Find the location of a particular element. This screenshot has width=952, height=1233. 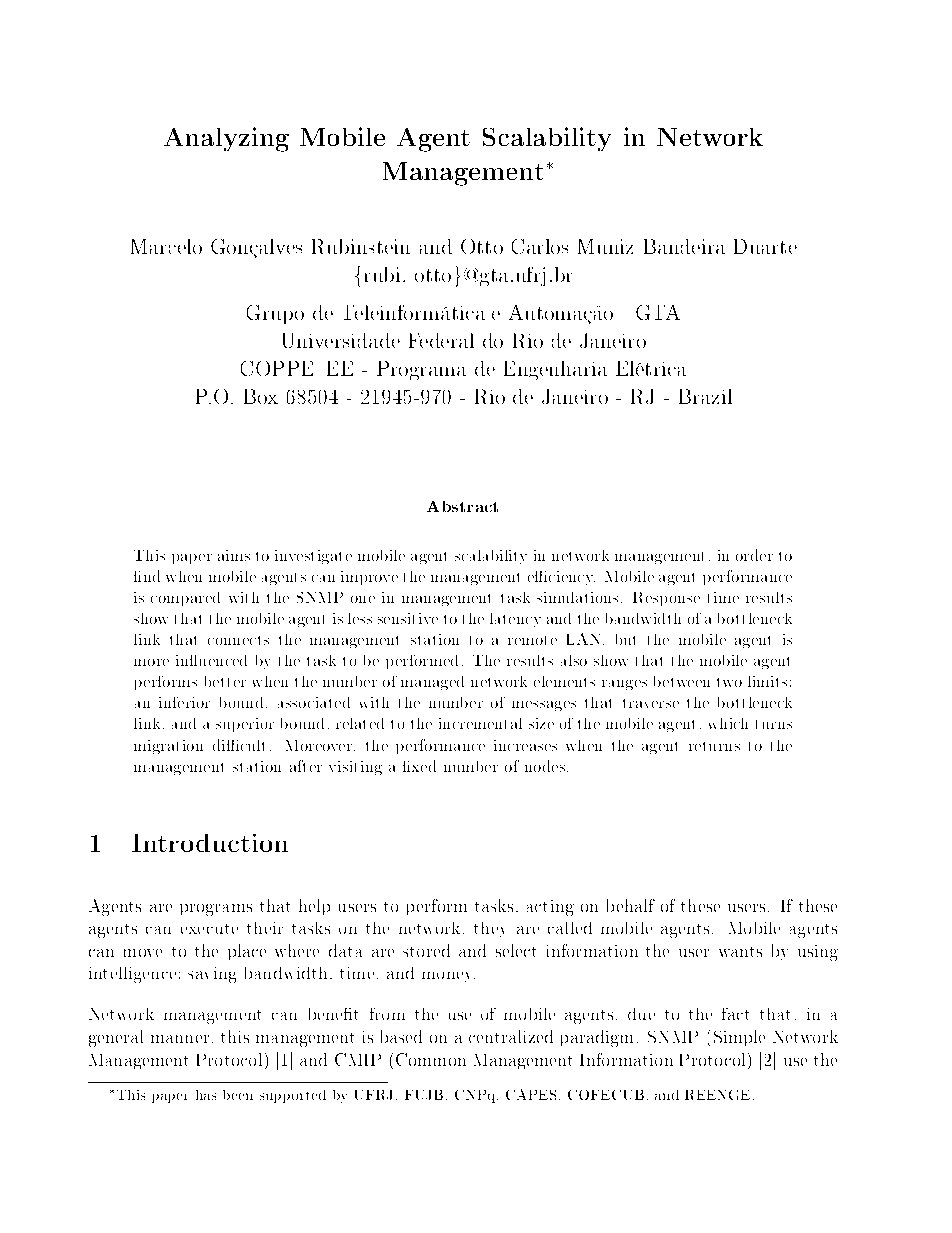

has is located at coordinates (206, 1095).
